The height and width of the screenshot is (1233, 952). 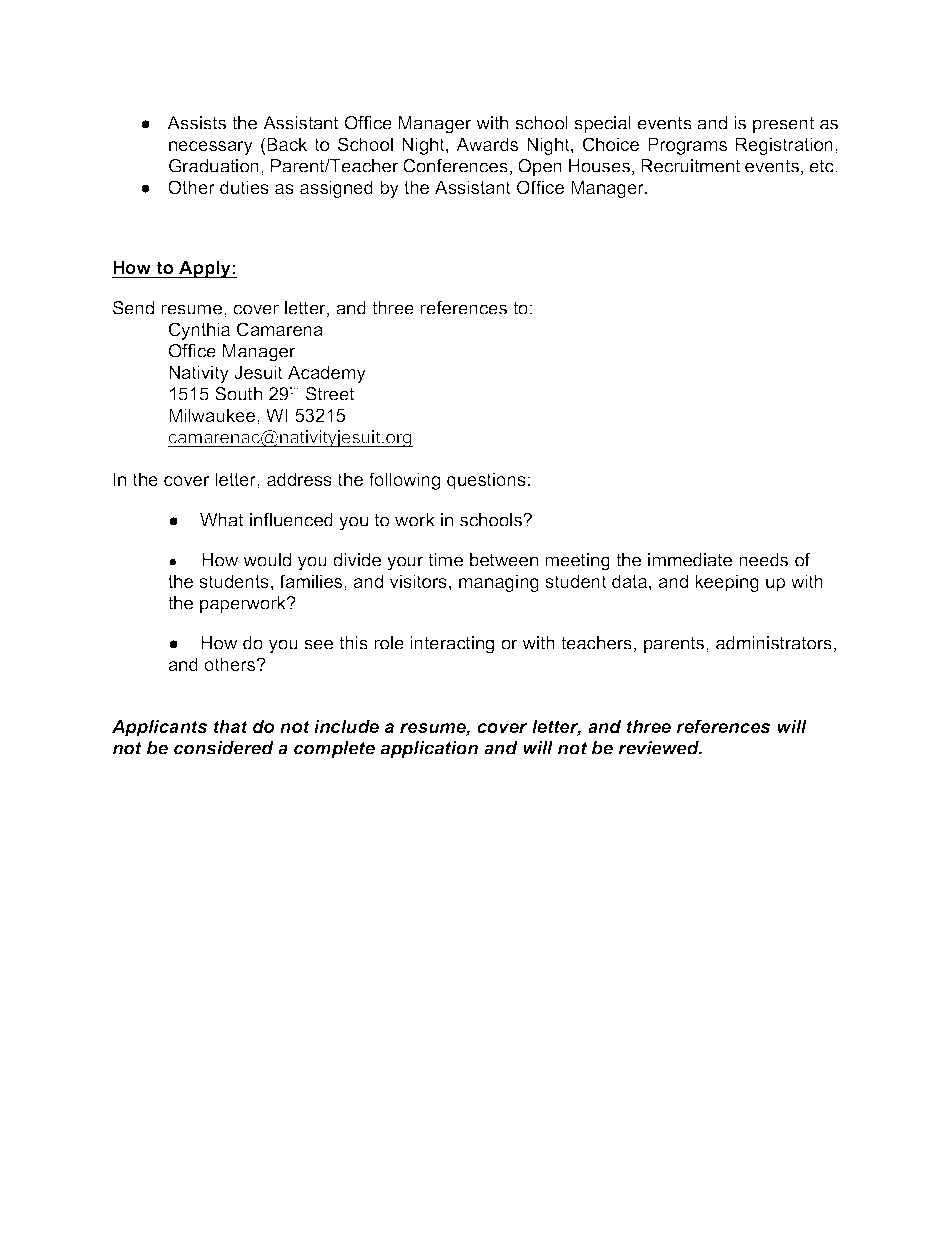 I want to click on immediate, so click(x=690, y=560).
